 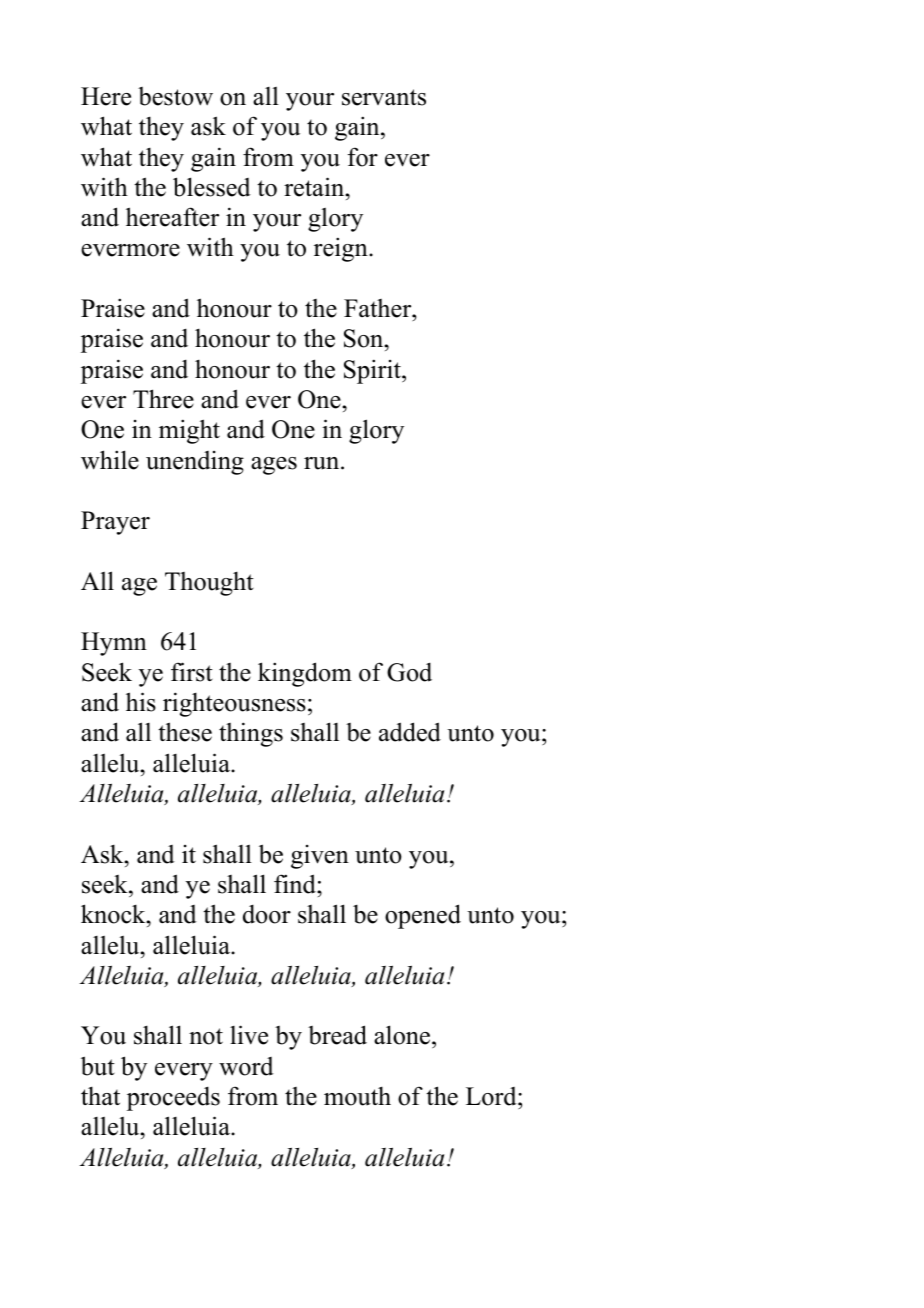 I want to click on added, so click(x=410, y=732).
